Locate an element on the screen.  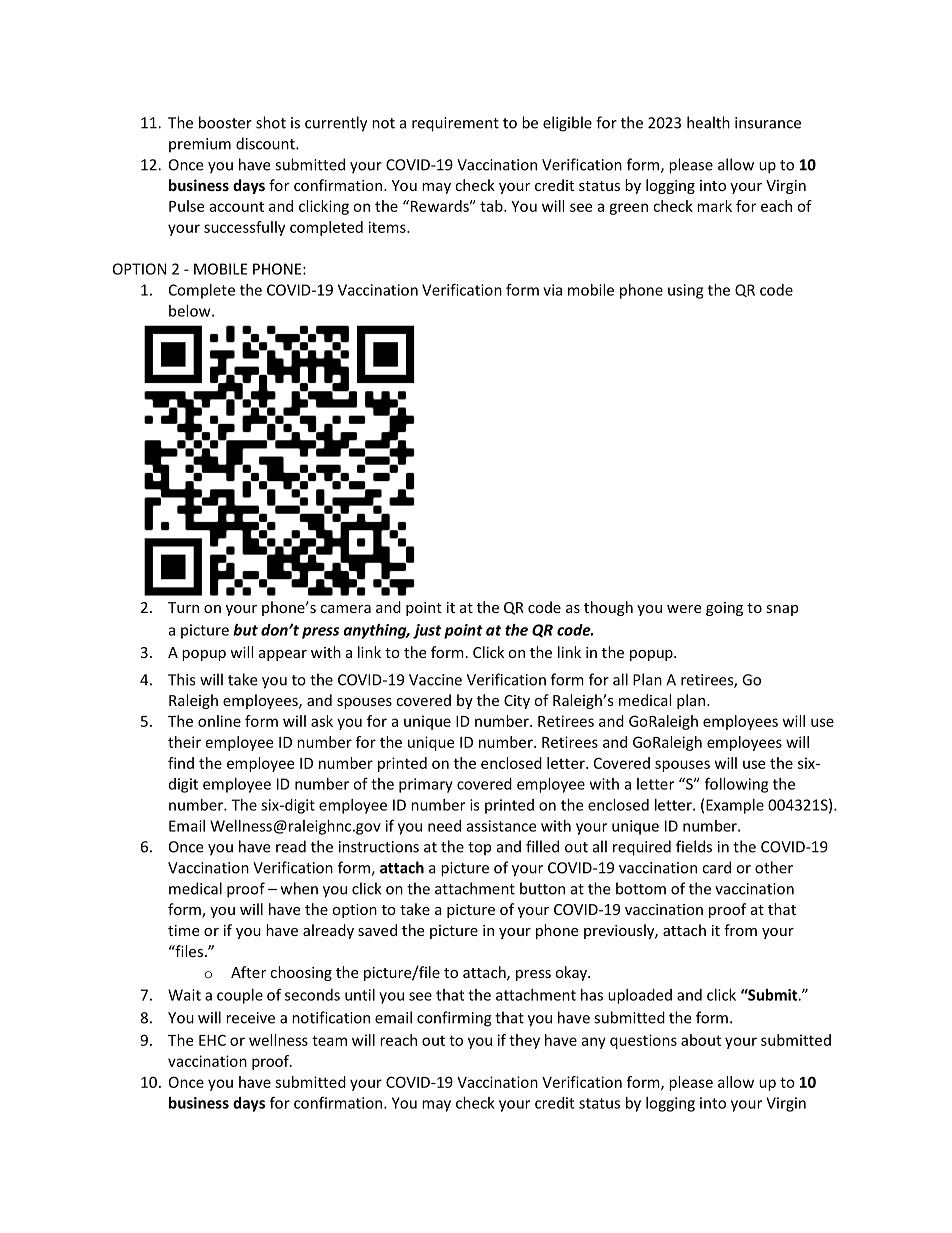
Turn is located at coordinates (183, 607).
